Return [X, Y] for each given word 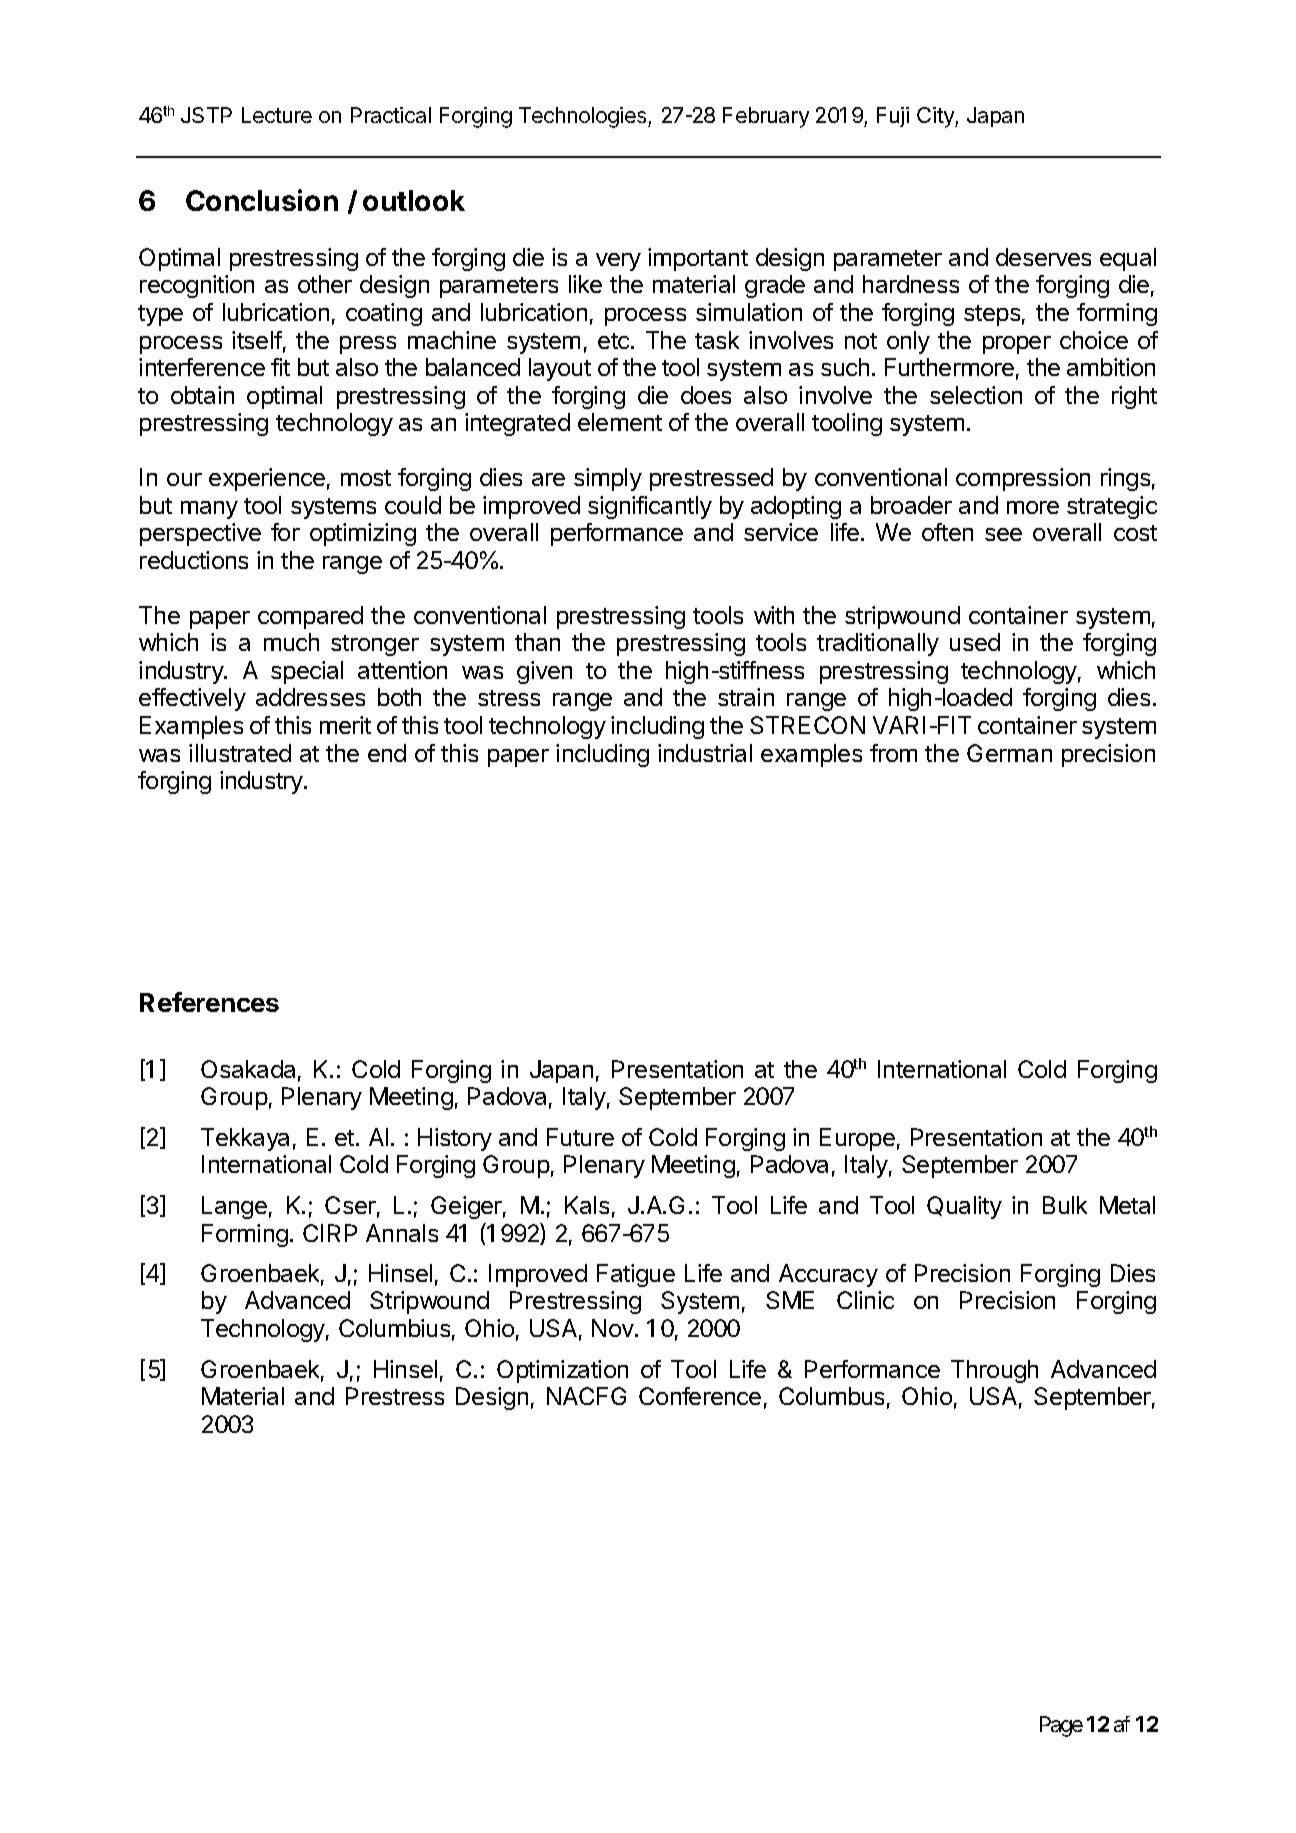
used [975, 642]
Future [580, 1137]
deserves [1043, 257]
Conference [700, 1396]
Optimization [562, 1371]
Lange [234, 1207]
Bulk [1065, 1205]
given [544, 672]
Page [1061, 1726]
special [307, 672]
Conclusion [262, 200]
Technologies [584, 117]
